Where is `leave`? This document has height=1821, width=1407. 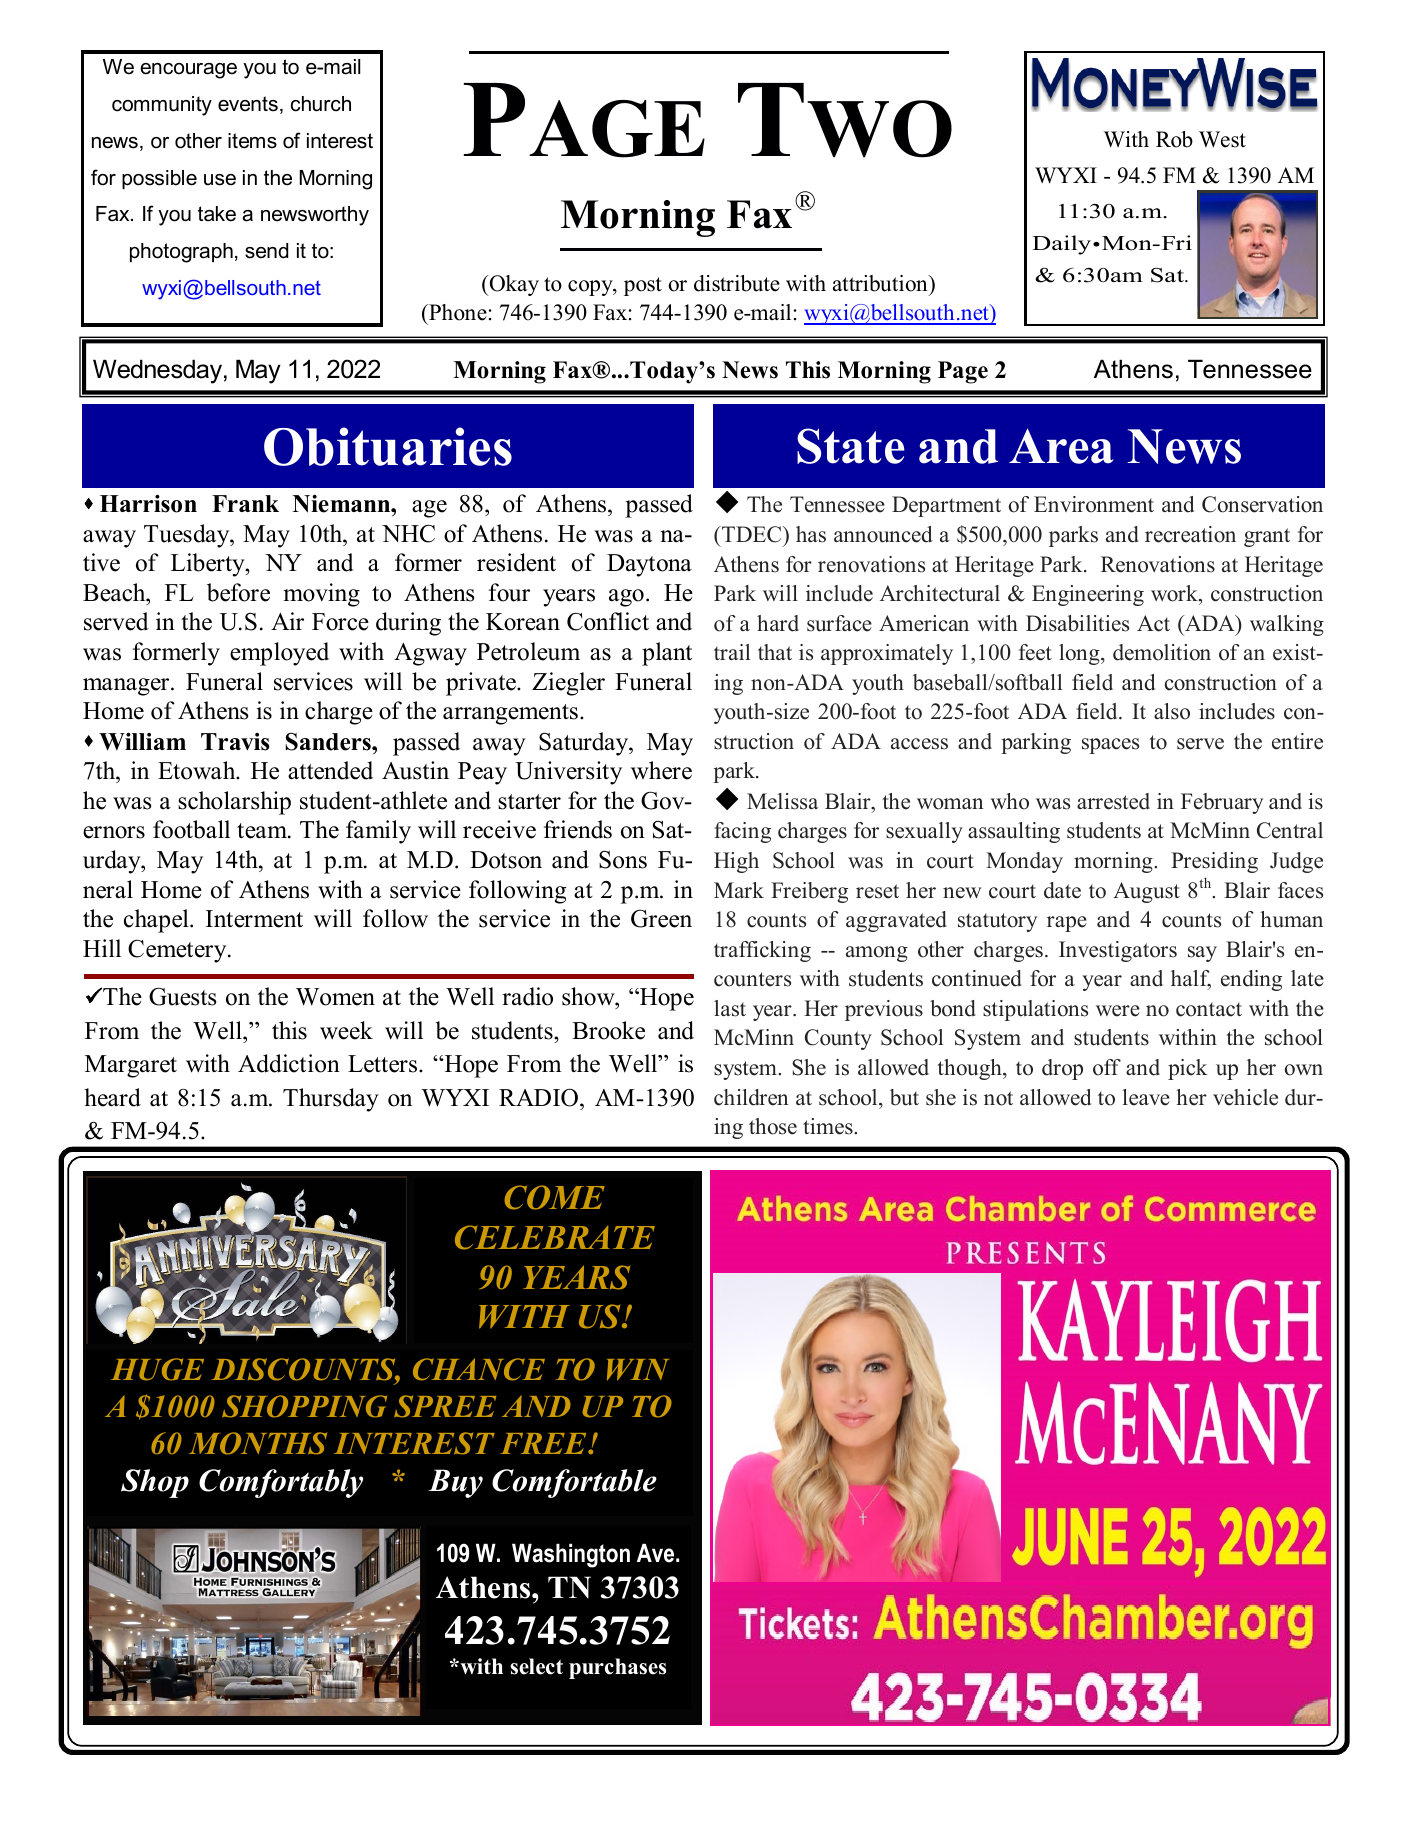
leave is located at coordinates (1146, 1097).
